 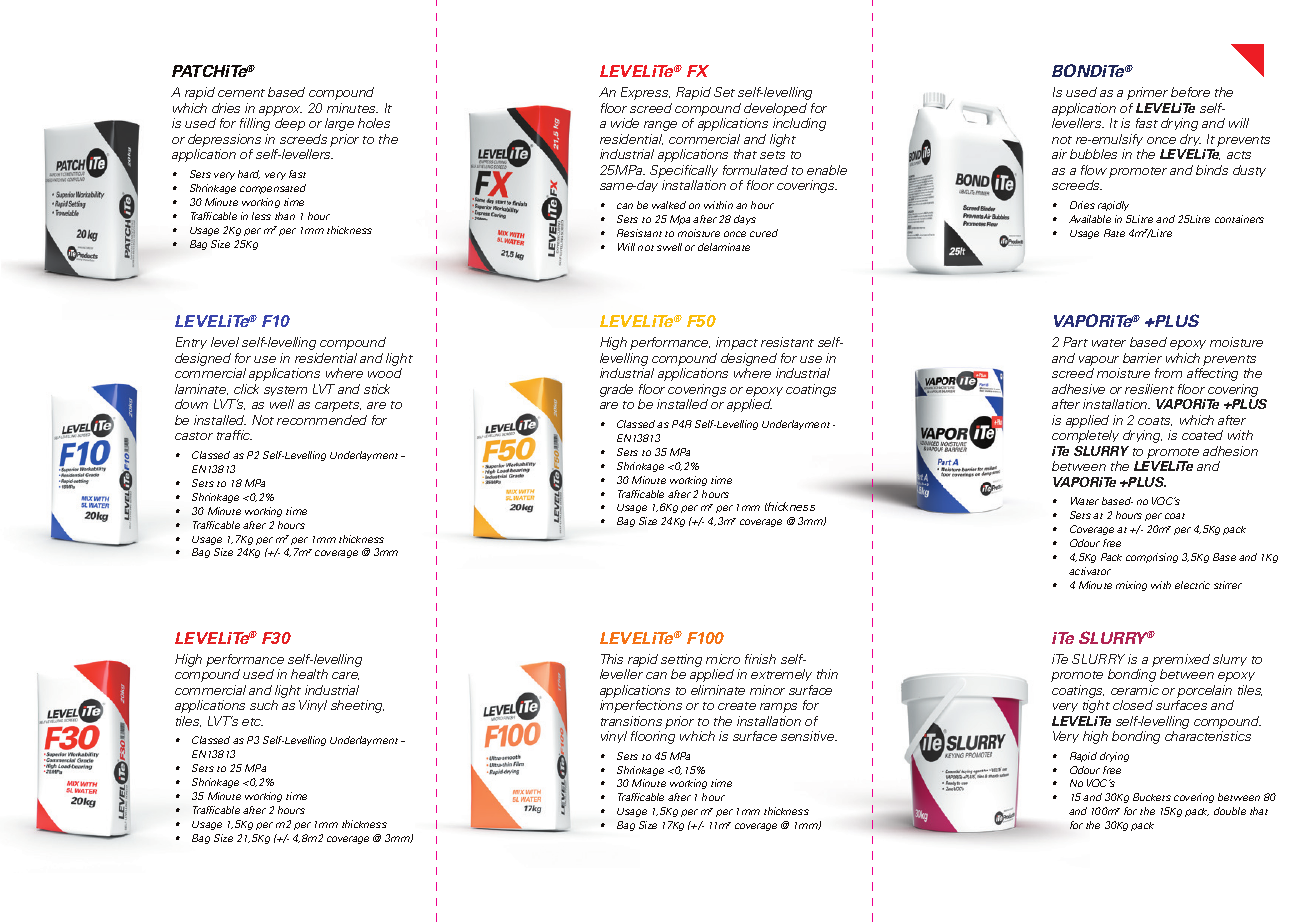 I want to click on wood, so click(x=385, y=373).
